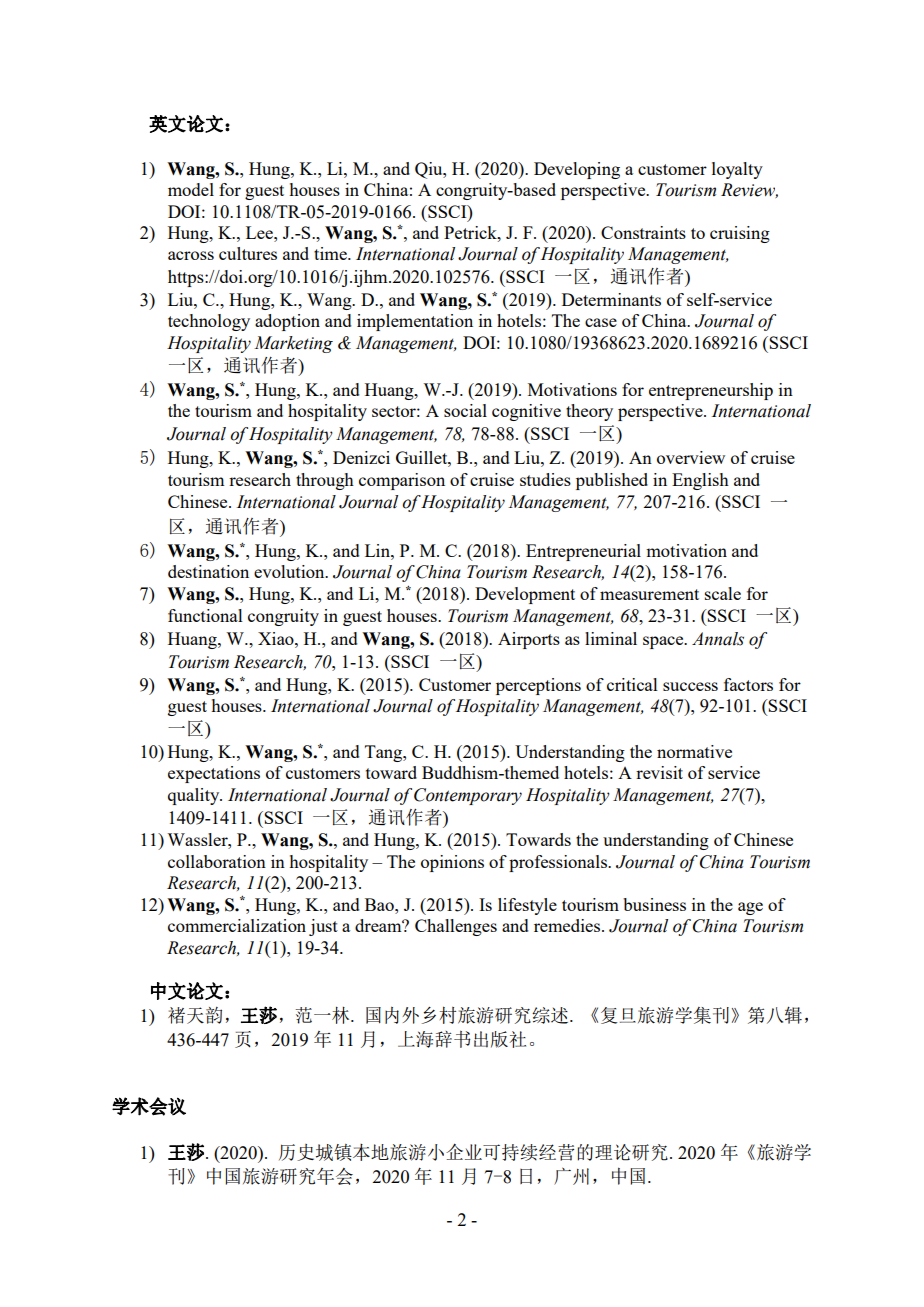 This page has height=1307, width=924. I want to click on social, so click(465, 410).
